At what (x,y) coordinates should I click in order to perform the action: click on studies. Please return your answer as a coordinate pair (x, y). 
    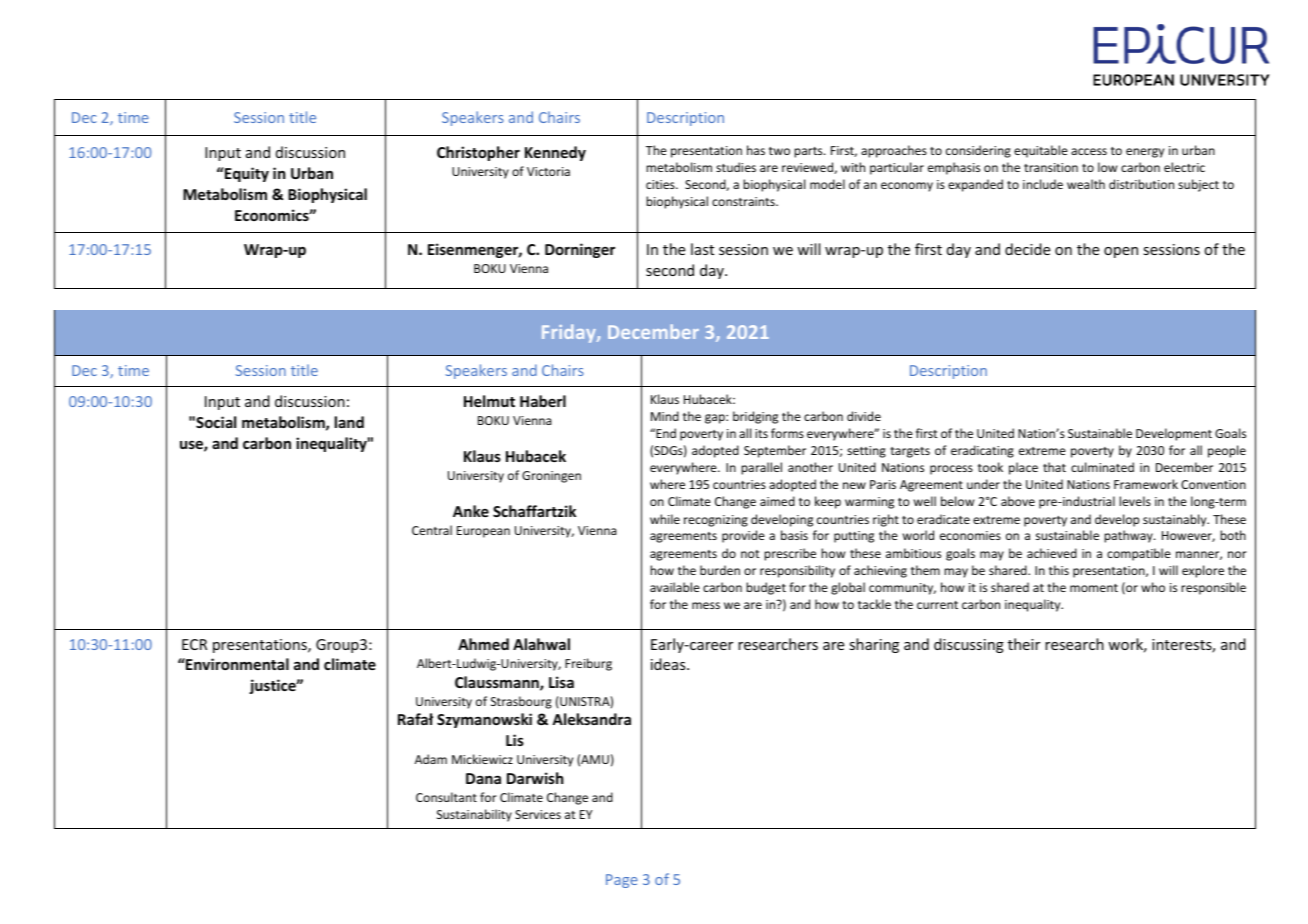
    Looking at the image, I should click on (736, 167).
